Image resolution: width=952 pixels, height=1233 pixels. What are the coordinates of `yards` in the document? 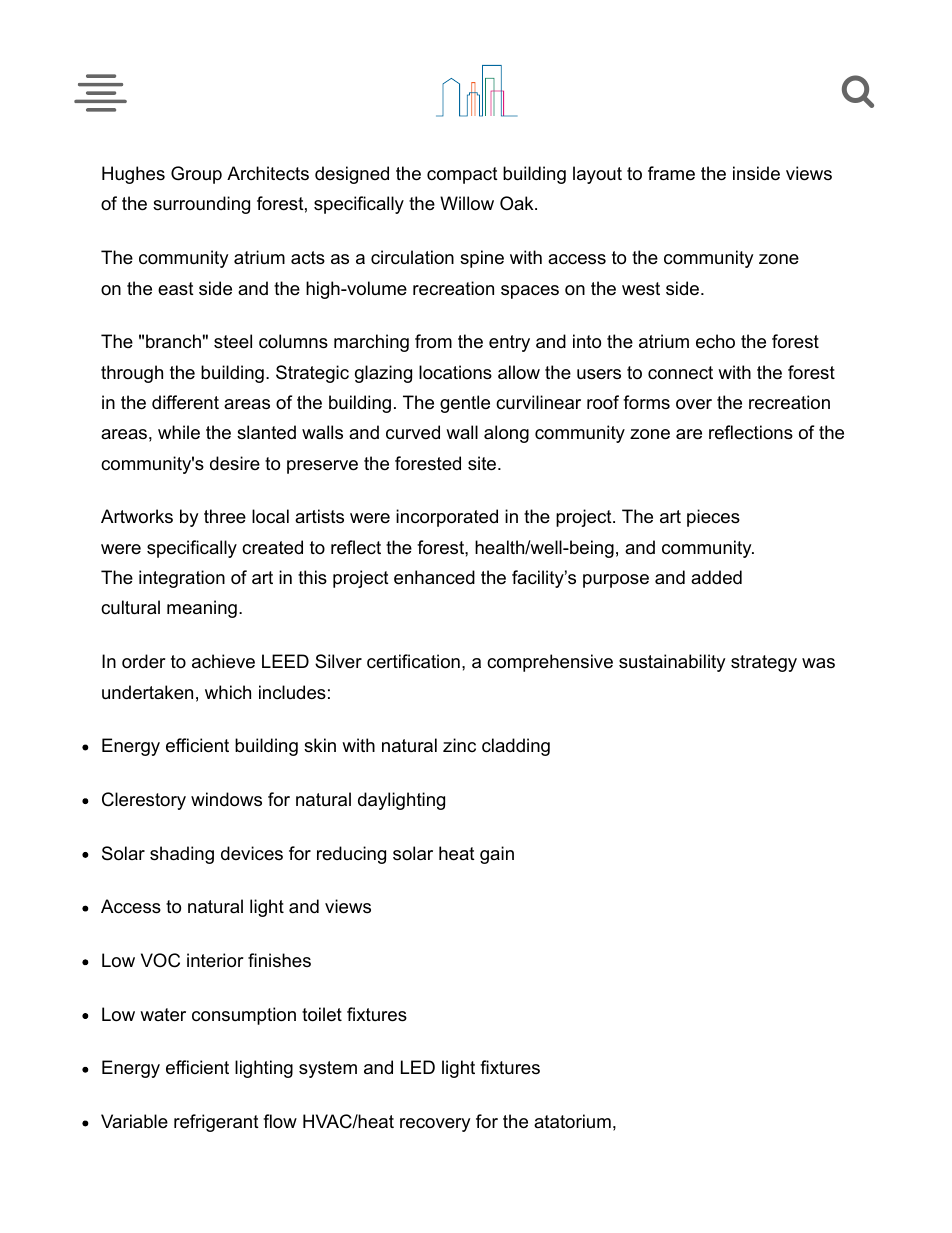 It's located at (485, 91).
